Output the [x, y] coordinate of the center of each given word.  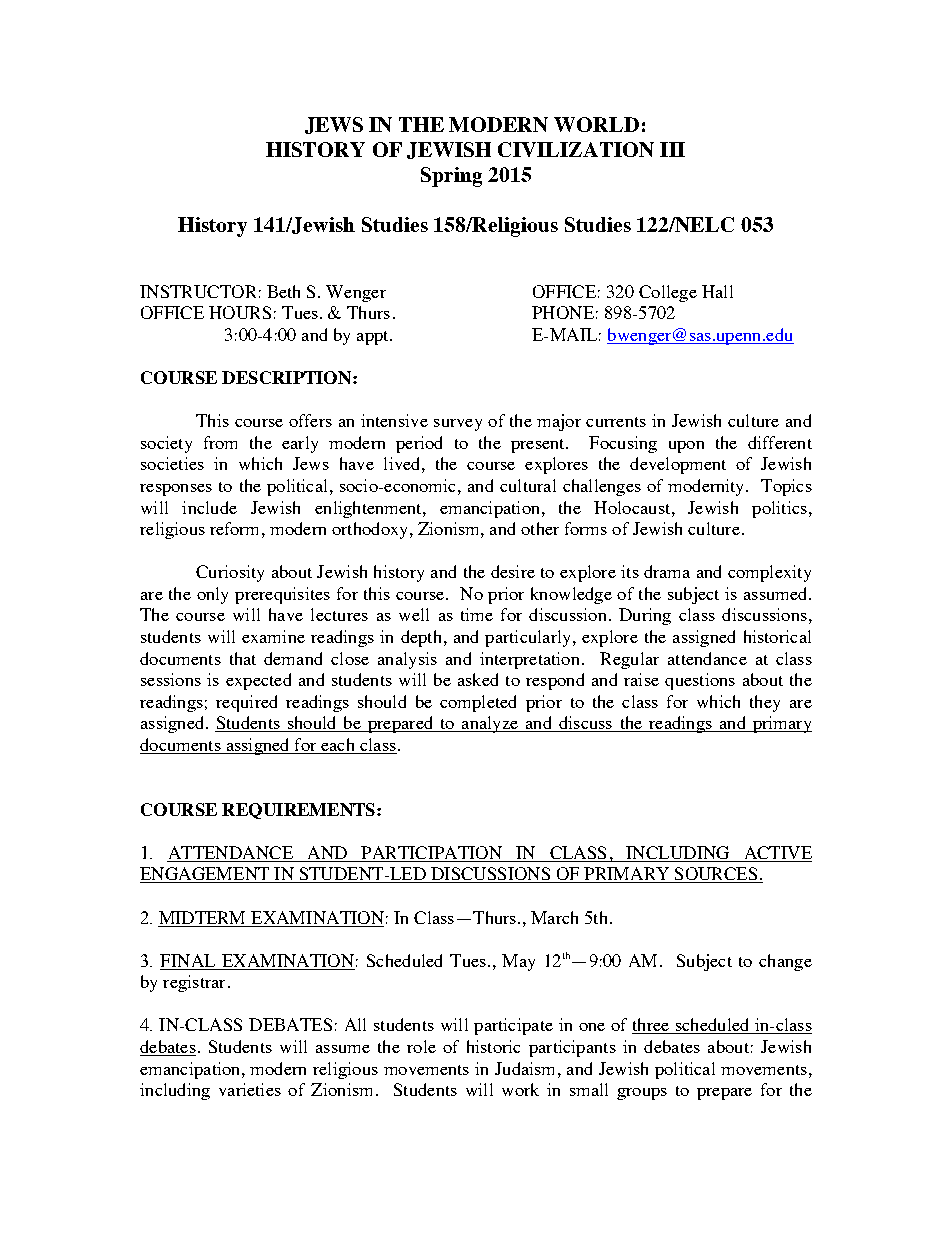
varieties [250, 1089]
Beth [283, 291]
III [672, 149]
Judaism [527, 1068]
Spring [451, 177]
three [651, 1026]
